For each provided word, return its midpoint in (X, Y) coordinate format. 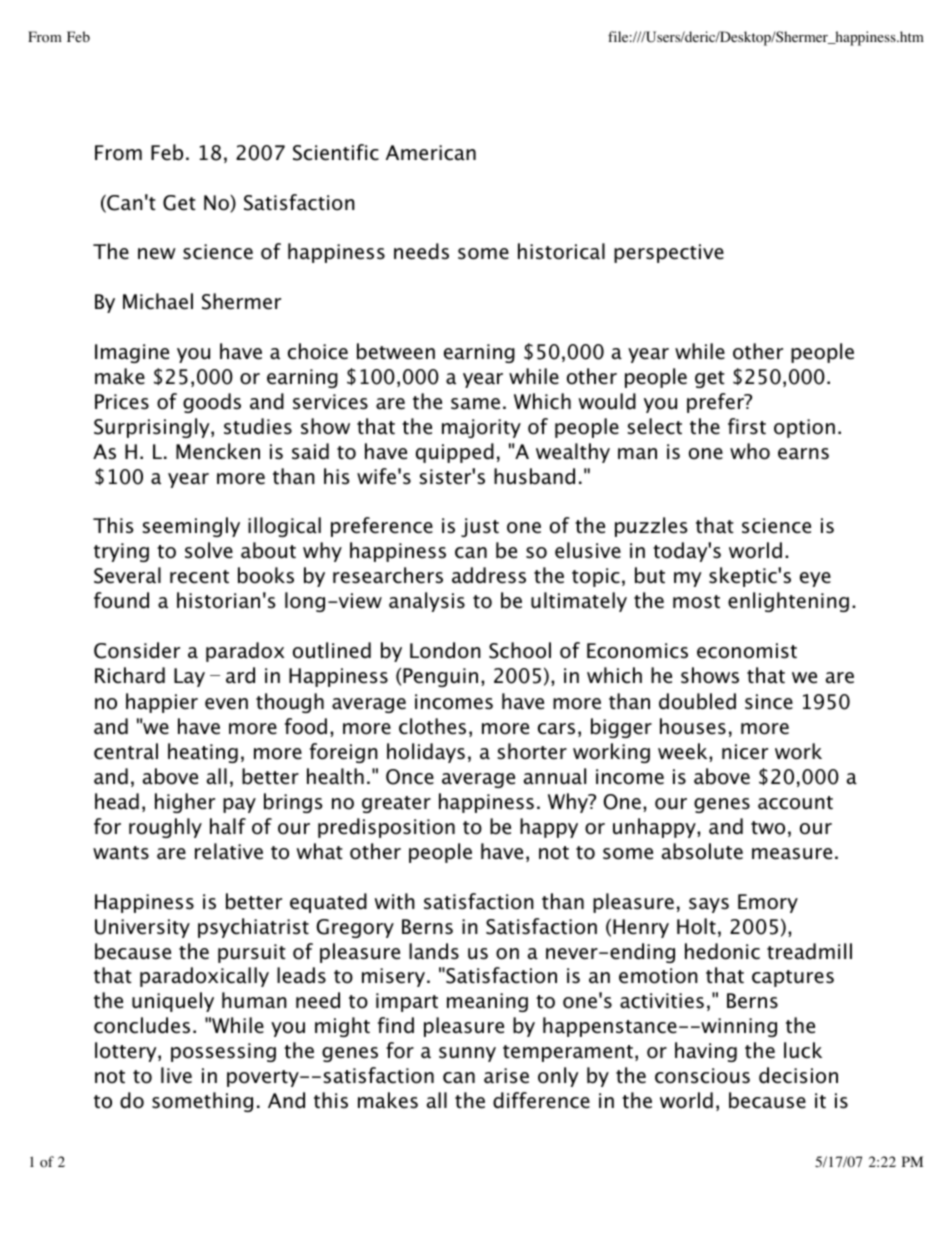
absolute (702, 851)
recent (199, 577)
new (157, 254)
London (445, 650)
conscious (702, 1076)
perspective (669, 253)
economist (747, 651)
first (747, 426)
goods (212, 403)
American (431, 153)
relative (229, 851)
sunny (467, 1054)
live (176, 1075)
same (475, 404)
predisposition (386, 828)
